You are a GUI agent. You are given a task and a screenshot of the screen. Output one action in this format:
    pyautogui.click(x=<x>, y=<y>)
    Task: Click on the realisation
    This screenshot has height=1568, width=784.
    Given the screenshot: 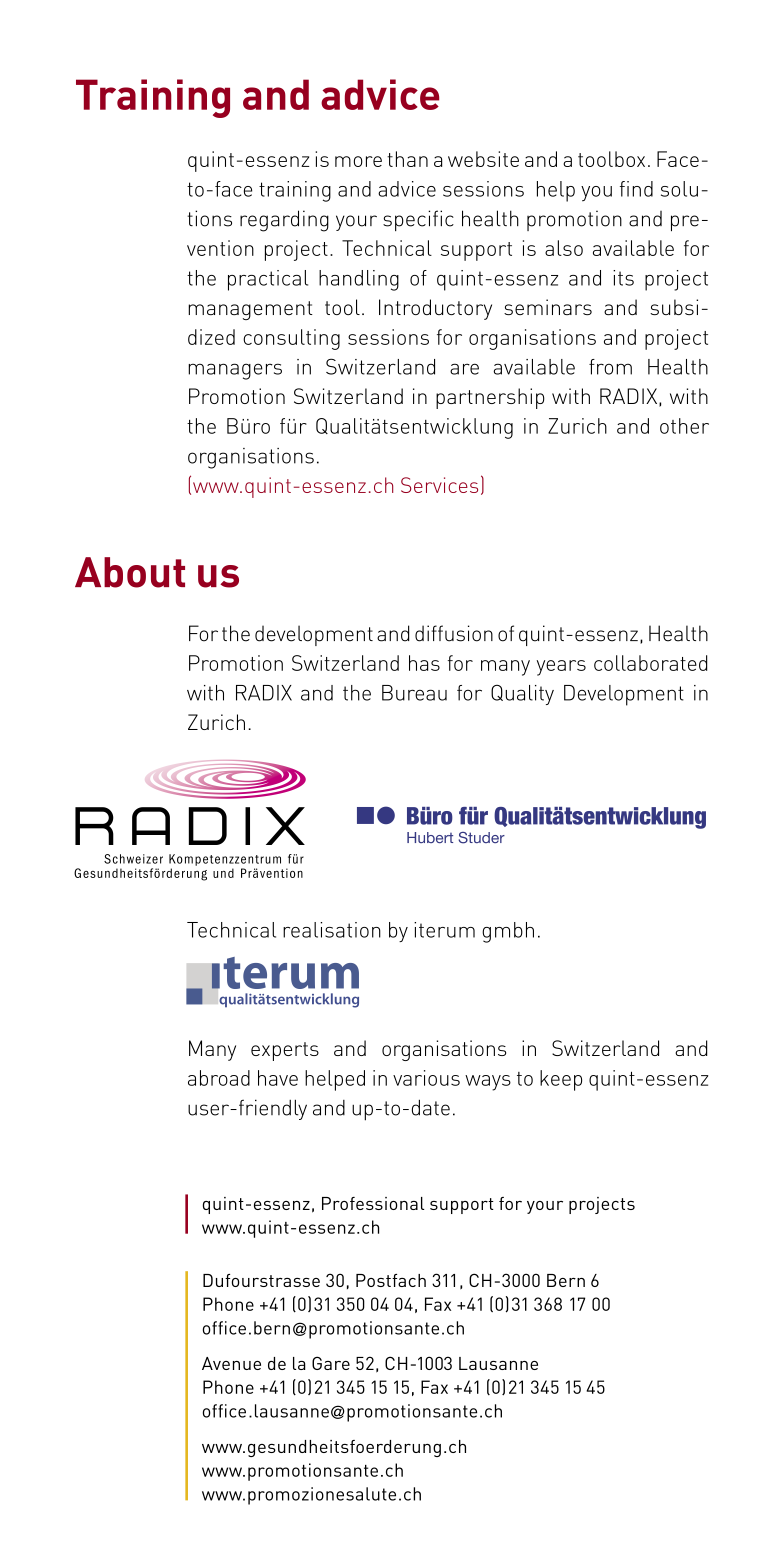 What is the action you would take?
    pyautogui.click(x=332, y=930)
